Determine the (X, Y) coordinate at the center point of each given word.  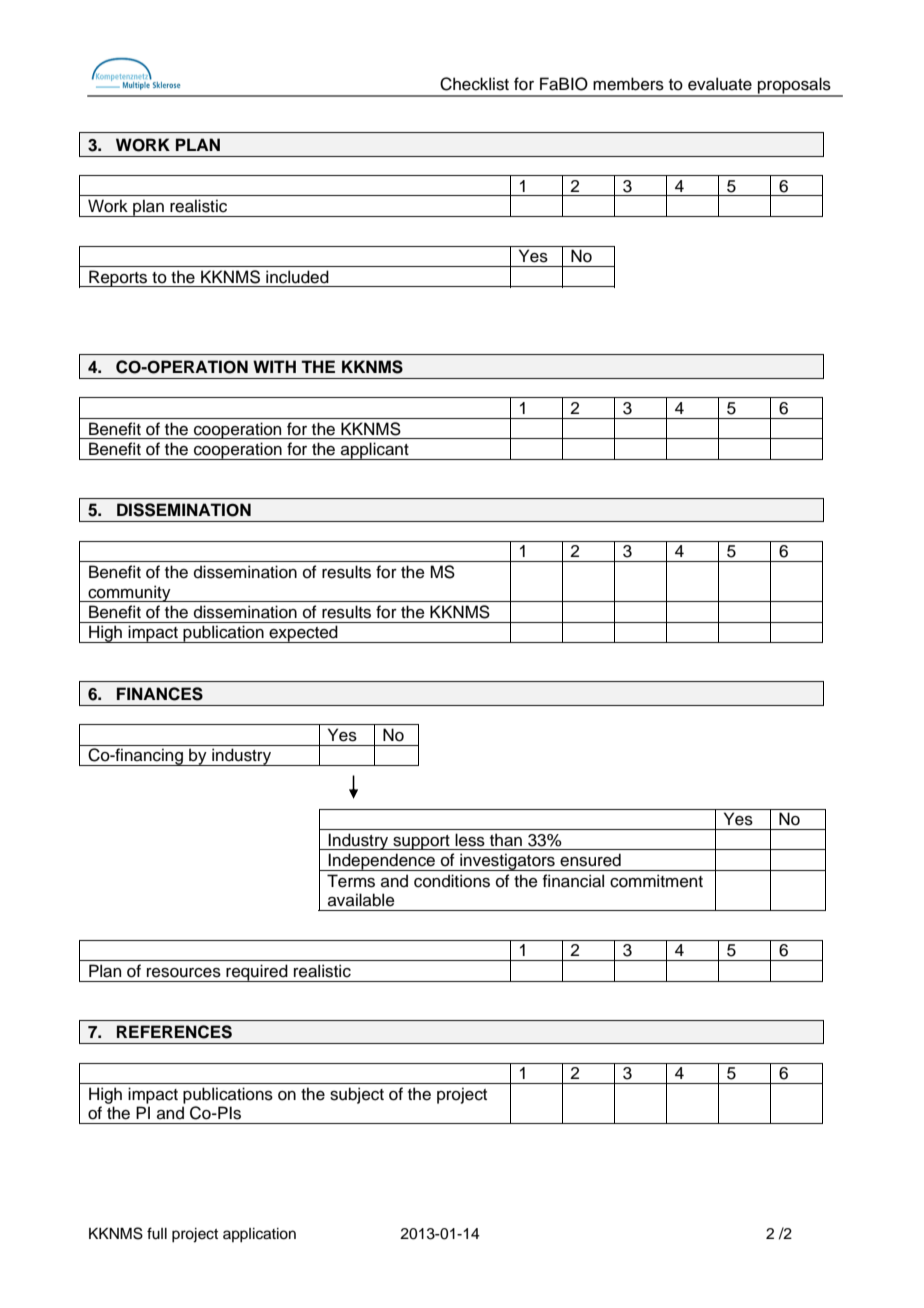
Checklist (474, 84)
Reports (118, 278)
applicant (375, 451)
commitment (656, 881)
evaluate (720, 84)
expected (303, 634)
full (157, 1233)
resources (184, 973)
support (421, 842)
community (129, 593)
